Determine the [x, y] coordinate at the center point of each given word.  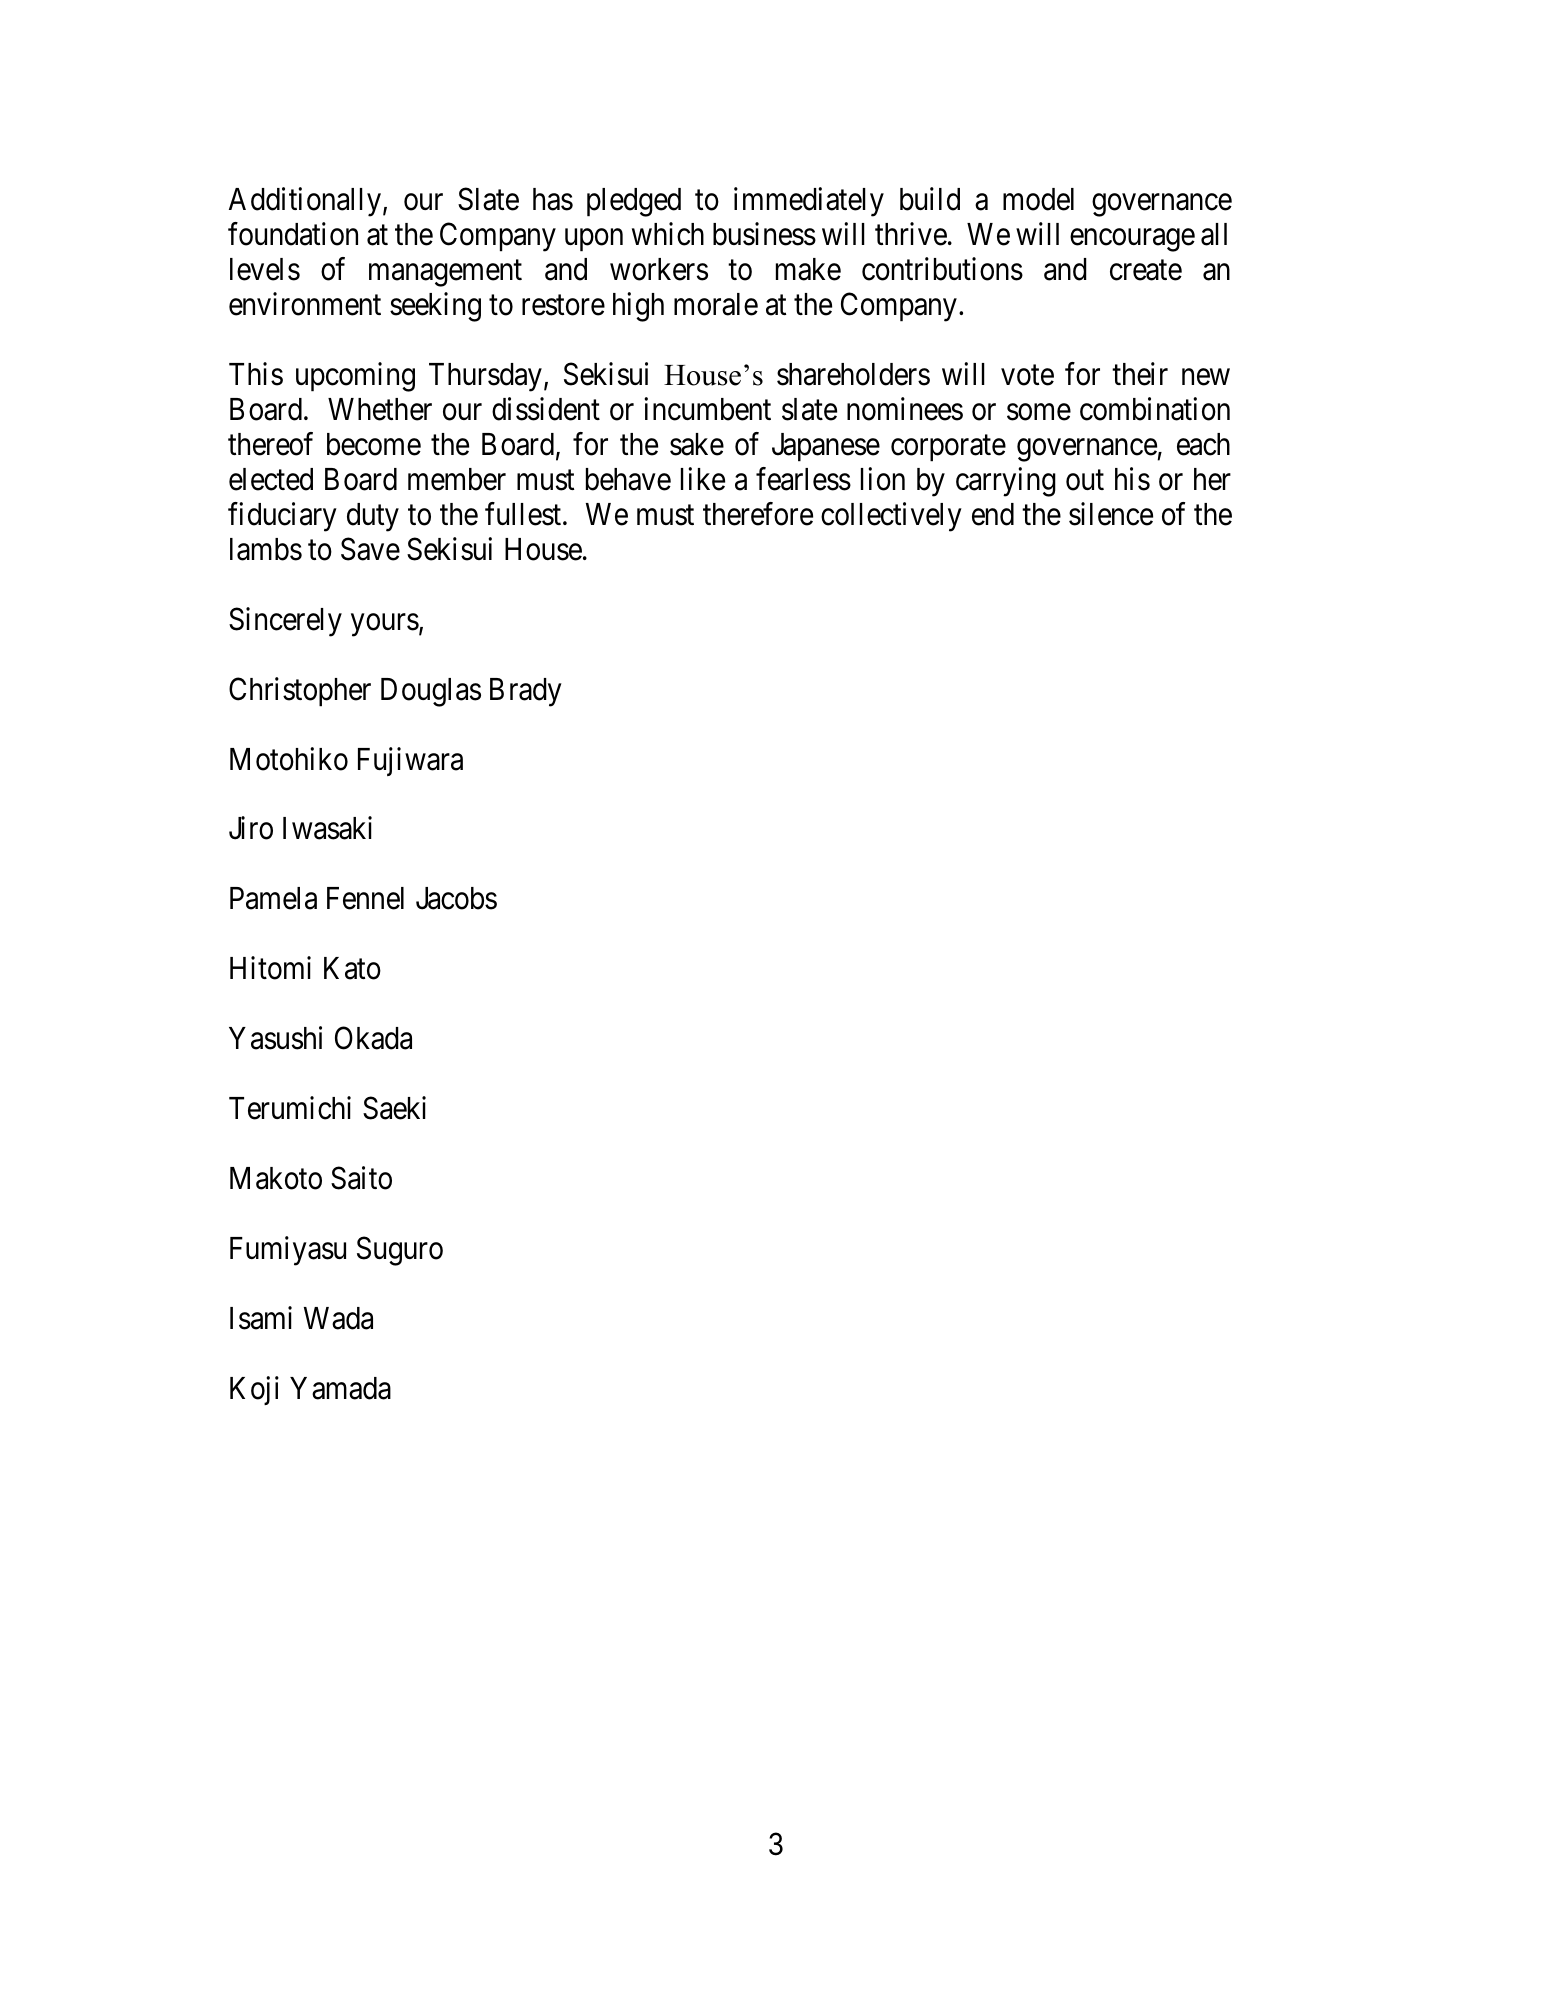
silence [1111, 514]
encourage [1132, 240]
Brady [526, 692]
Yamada [340, 1388]
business [764, 234]
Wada [338, 1318]
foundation [293, 234]
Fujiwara [410, 761]
